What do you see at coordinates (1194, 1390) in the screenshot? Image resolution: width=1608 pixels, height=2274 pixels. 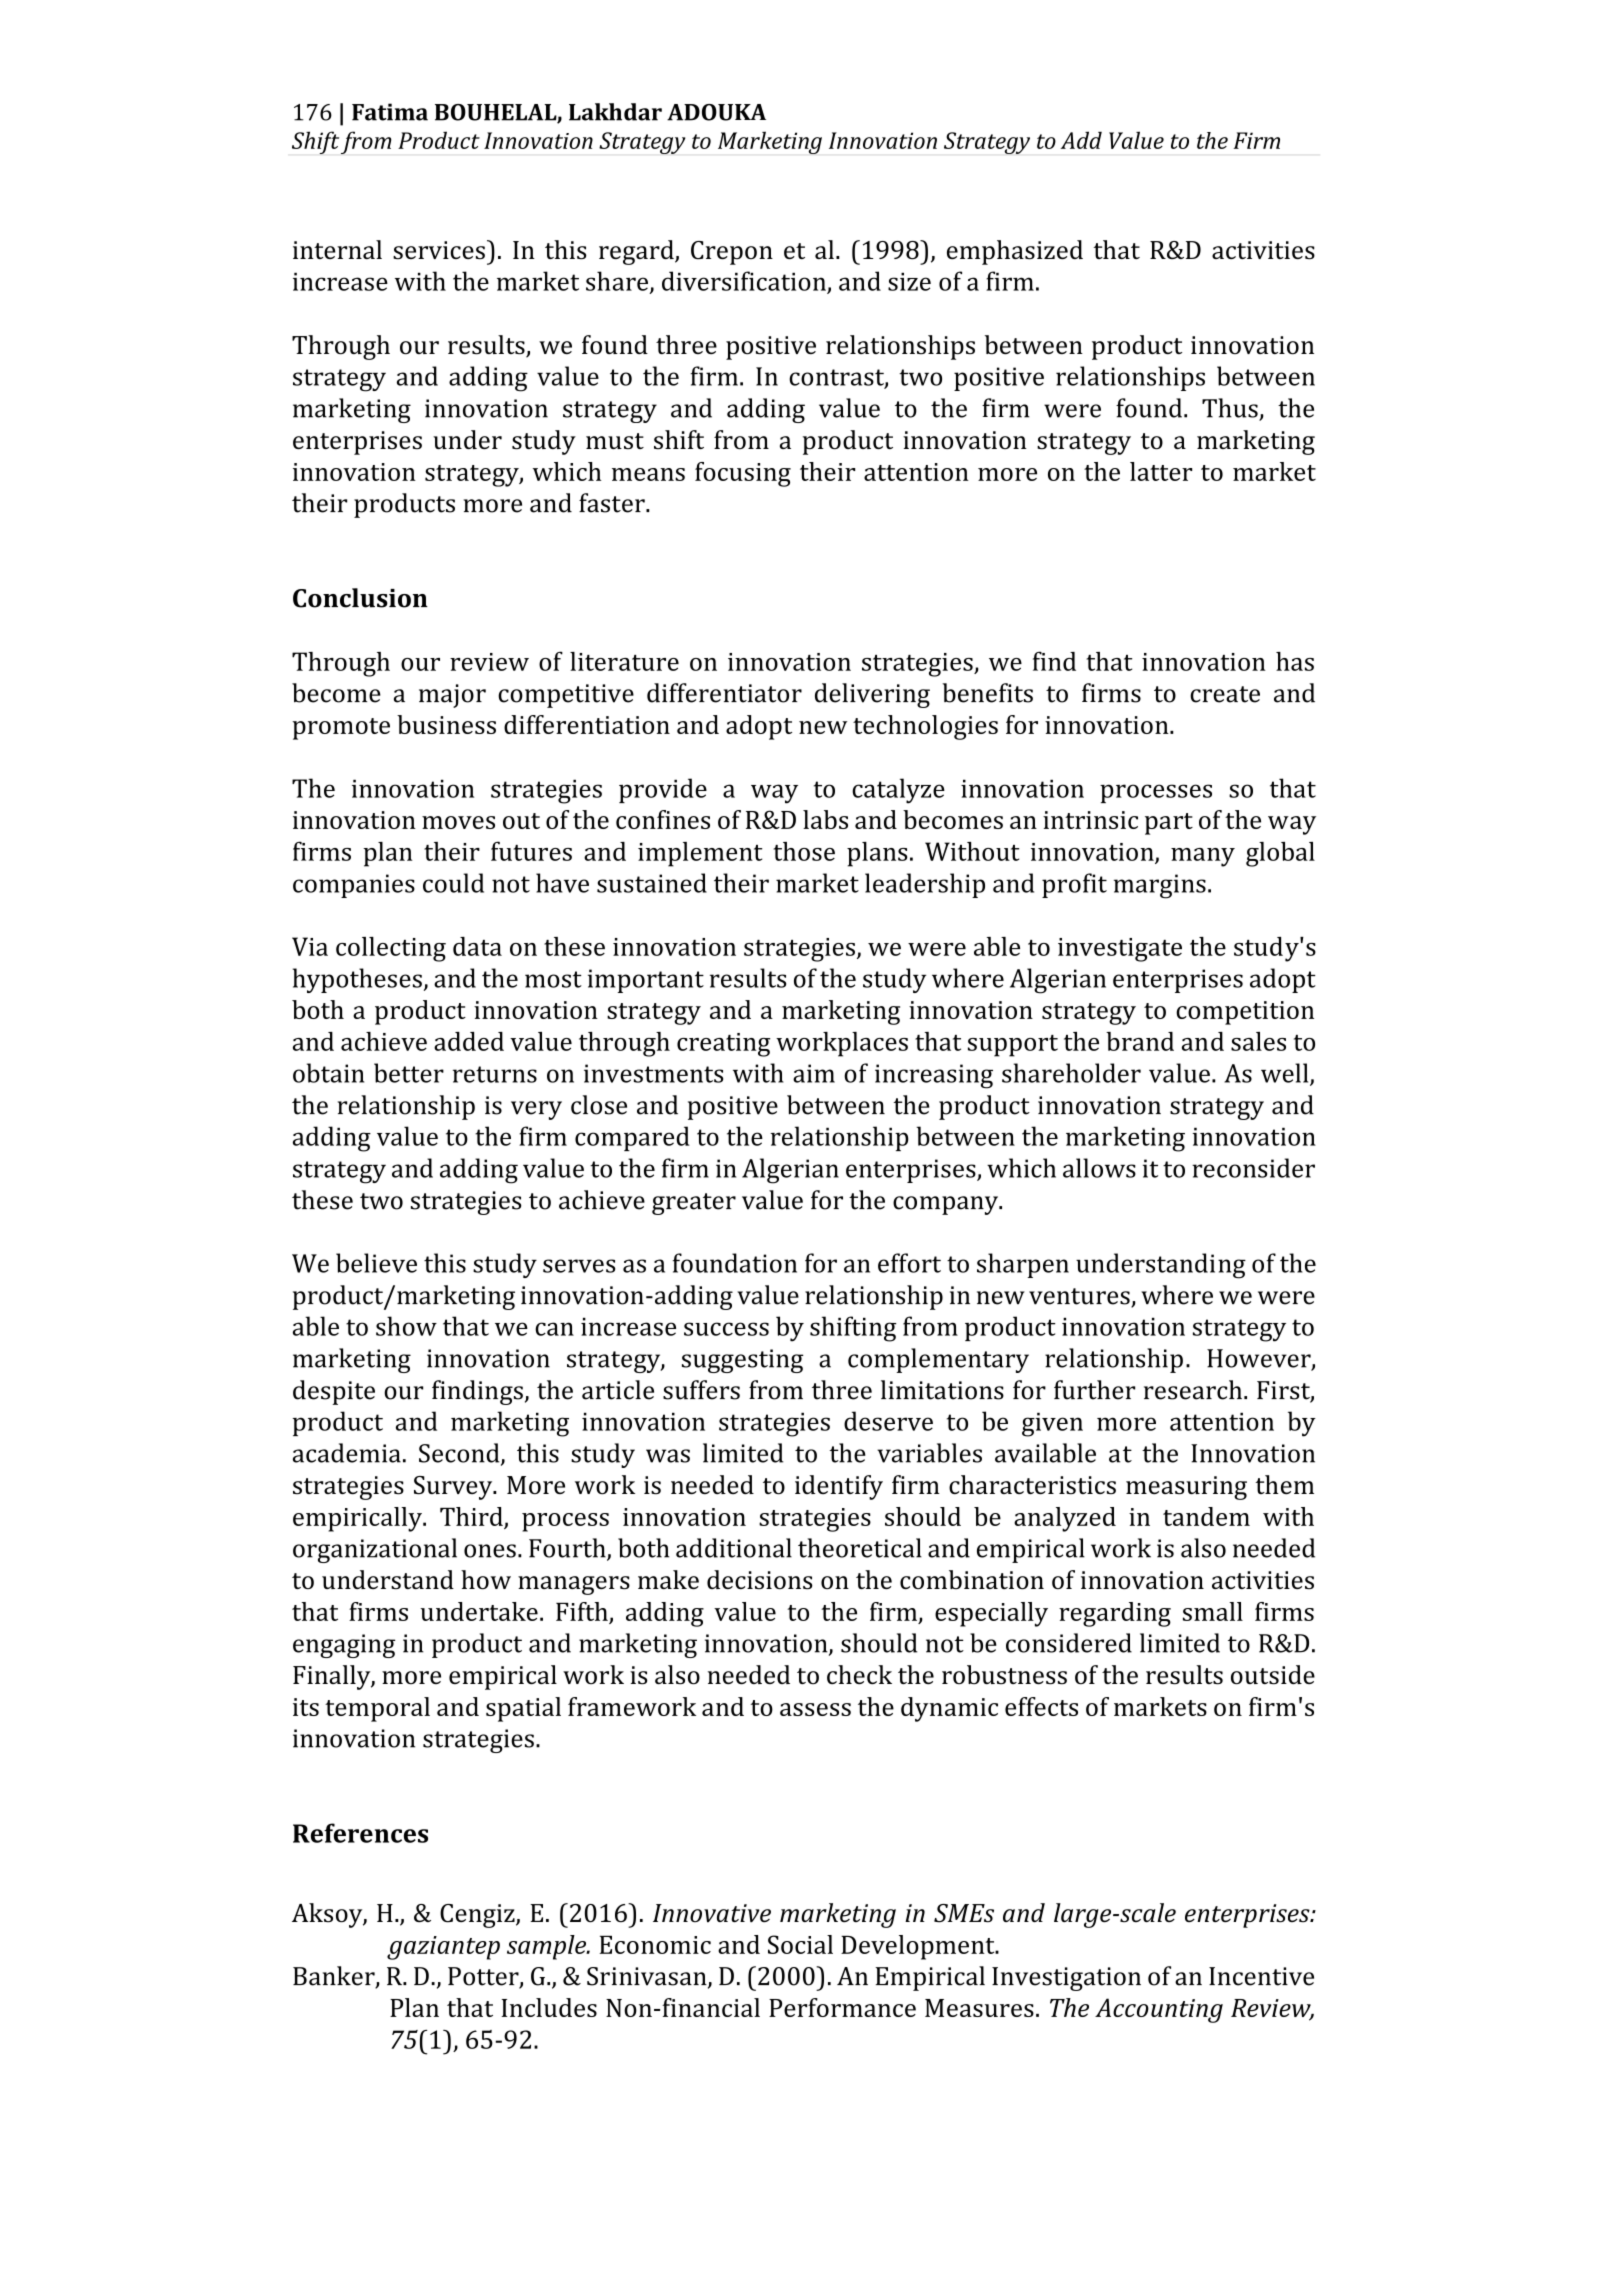 I see `research` at bounding box center [1194, 1390].
